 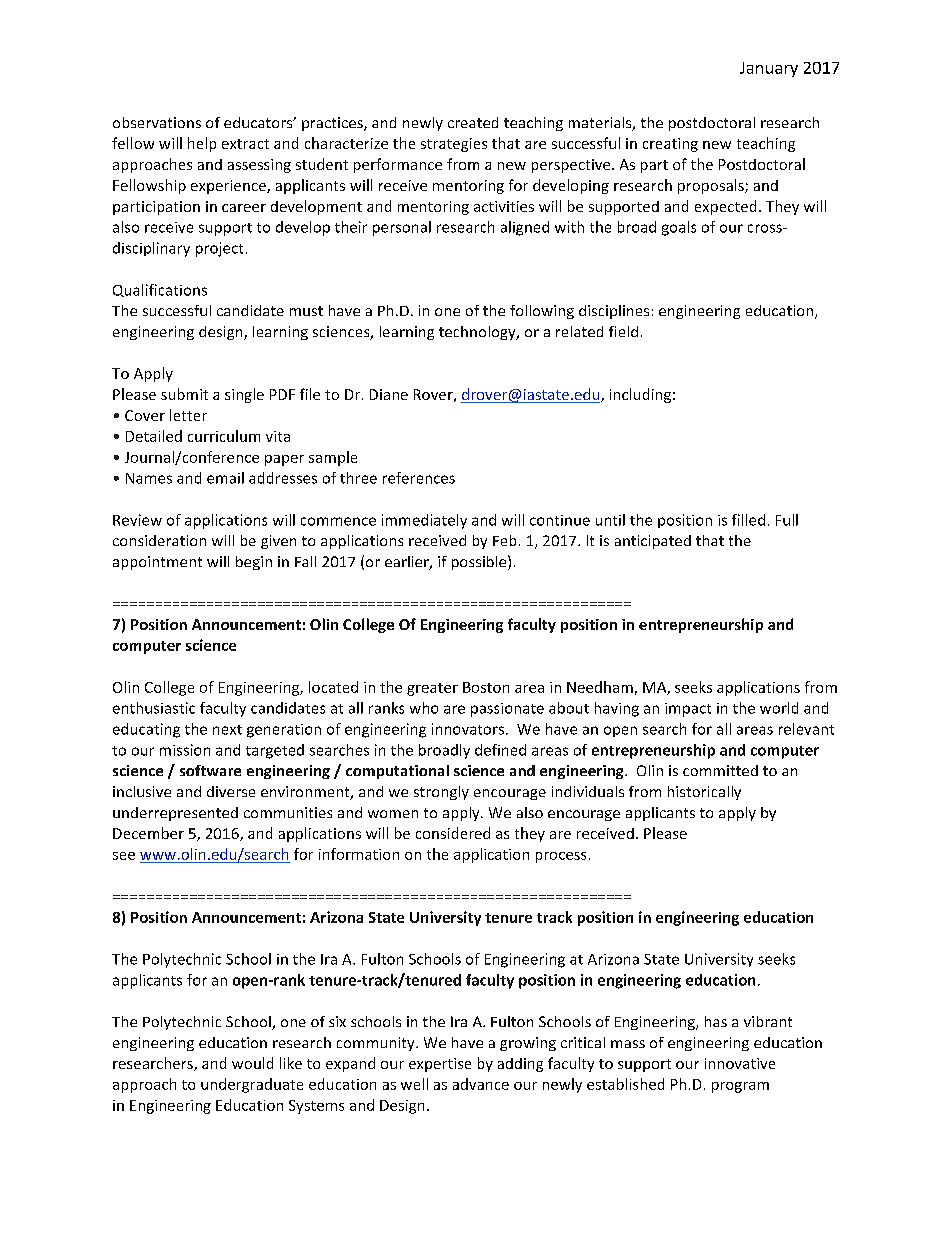 What do you see at coordinates (419, 478) in the document?
I see `references` at bounding box center [419, 478].
